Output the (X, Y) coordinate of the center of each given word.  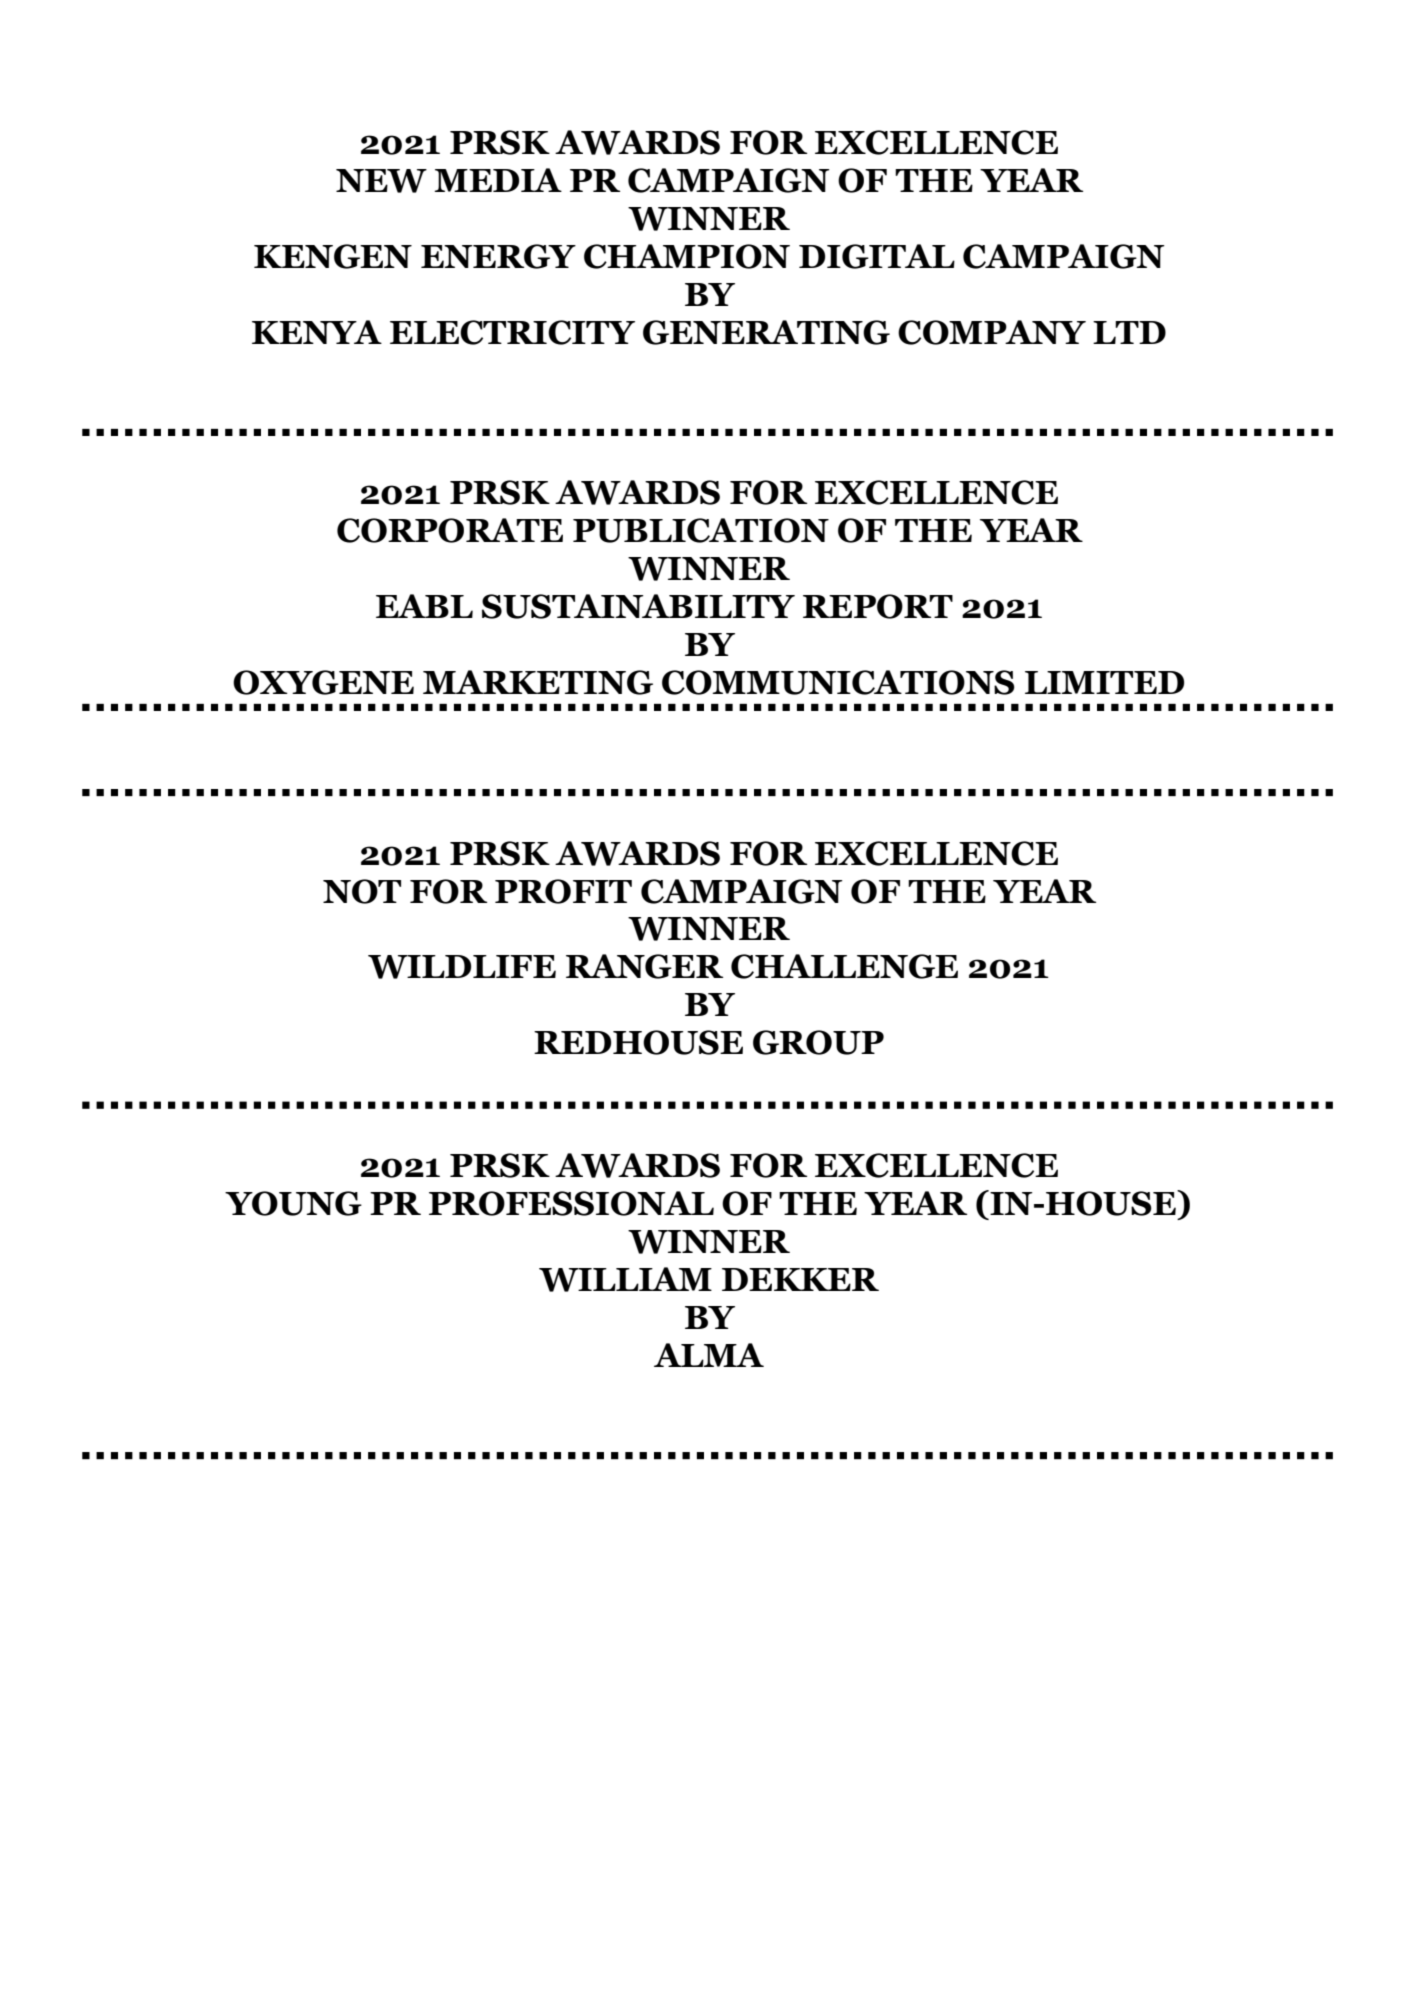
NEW (381, 181)
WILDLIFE (462, 967)
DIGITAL (877, 256)
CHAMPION (687, 256)
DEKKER (800, 1279)
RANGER (644, 966)
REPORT (878, 606)
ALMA (709, 1355)
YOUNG (293, 1203)
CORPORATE (450, 530)
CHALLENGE (844, 966)
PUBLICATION (701, 530)
